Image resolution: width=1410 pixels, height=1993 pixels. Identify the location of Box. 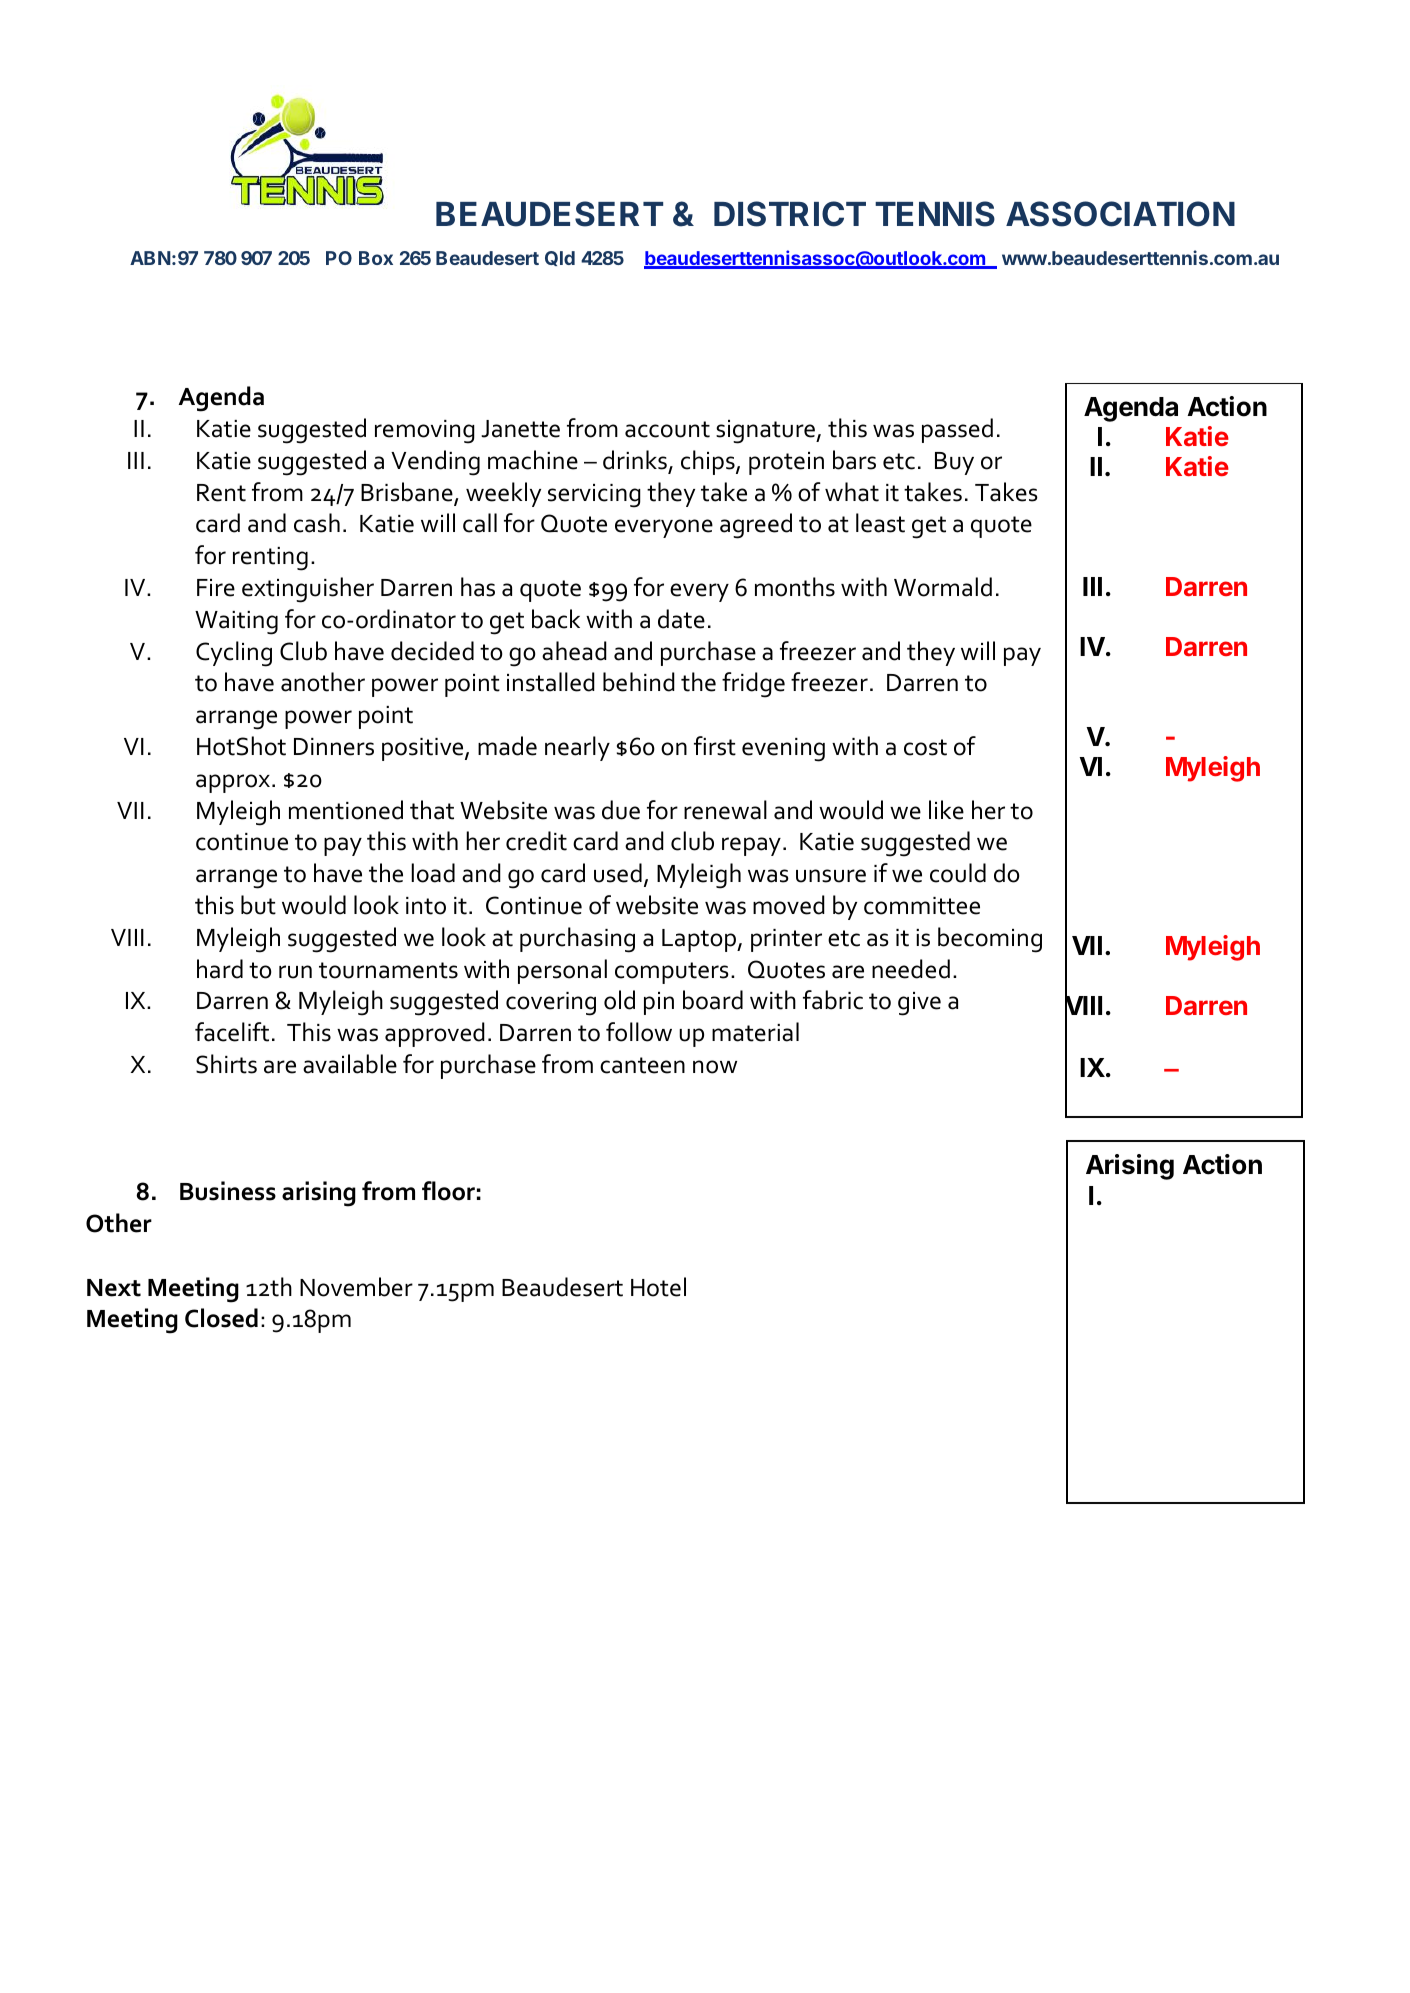
(376, 258).
